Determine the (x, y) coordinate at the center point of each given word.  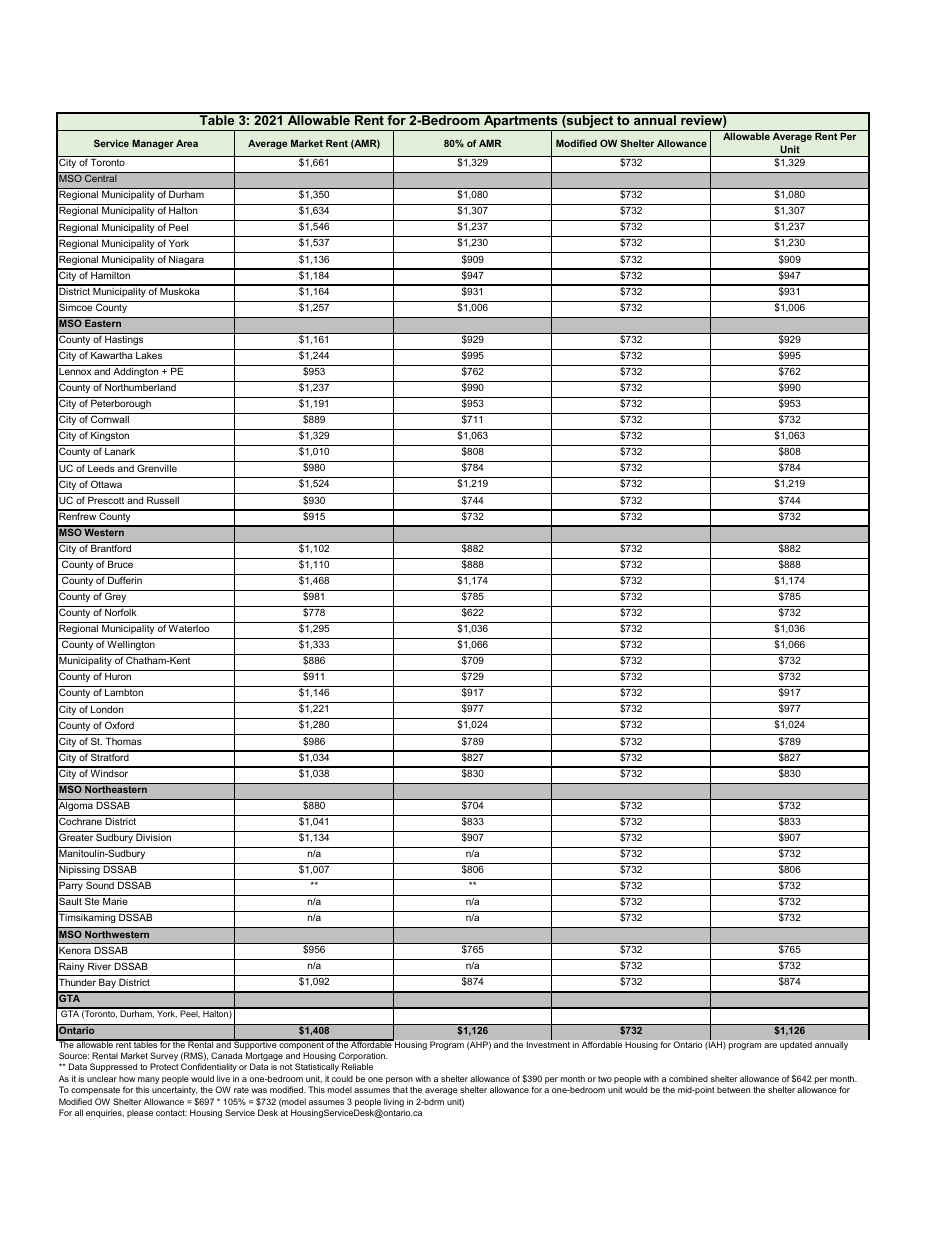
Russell (163, 500)
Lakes (149, 355)
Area (187, 143)
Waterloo (189, 628)
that (400, 1090)
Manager (153, 144)
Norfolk (121, 612)
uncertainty (174, 1091)
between (733, 1090)
